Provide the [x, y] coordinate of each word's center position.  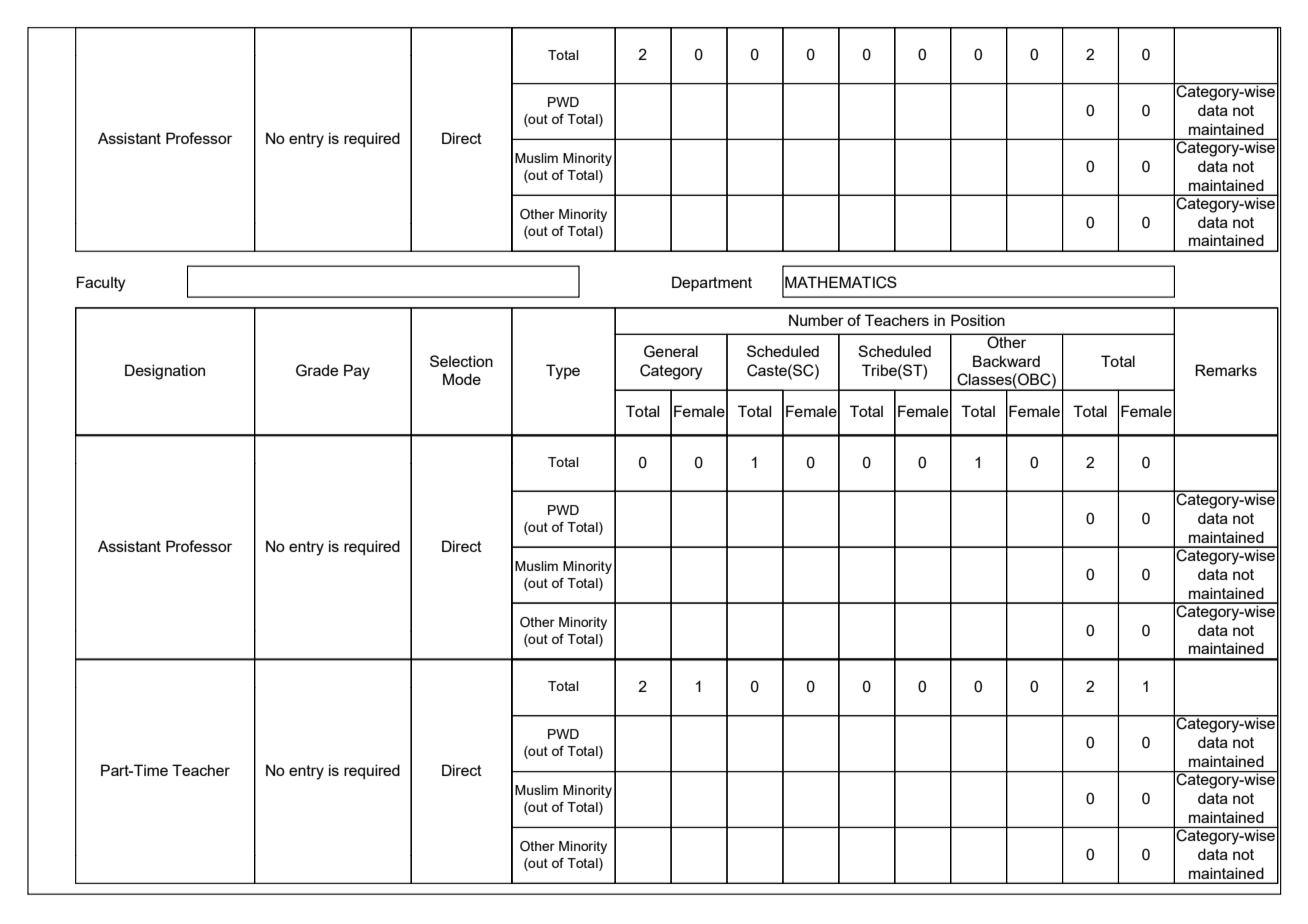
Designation [165, 372]
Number [816, 320]
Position [978, 320]
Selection [461, 361]
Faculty [101, 284]
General [671, 351]
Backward [1006, 361]
